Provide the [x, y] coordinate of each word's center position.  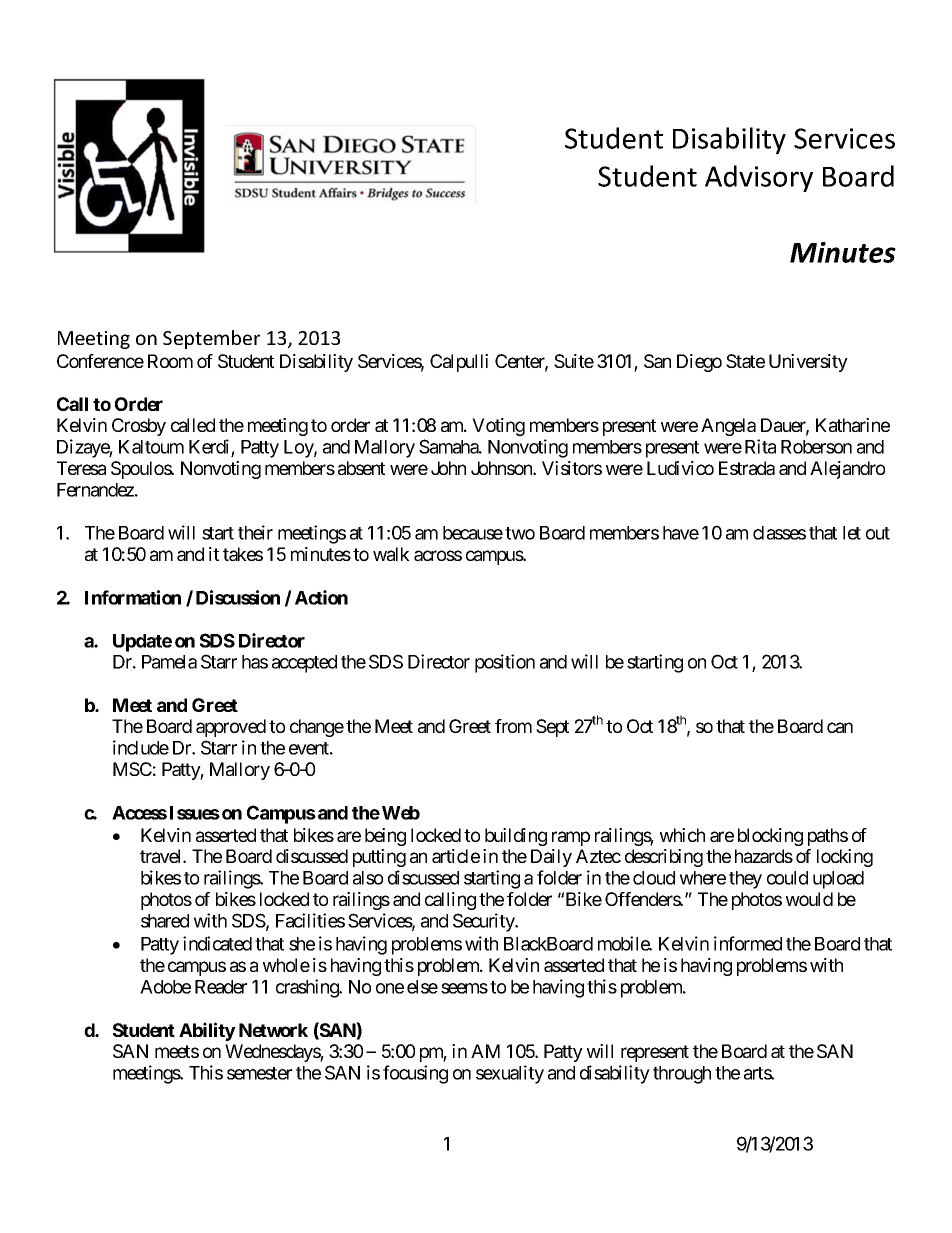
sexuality [510, 1074]
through [682, 1075]
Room [170, 361]
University [808, 363]
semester [259, 1073]
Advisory [759, 178]
